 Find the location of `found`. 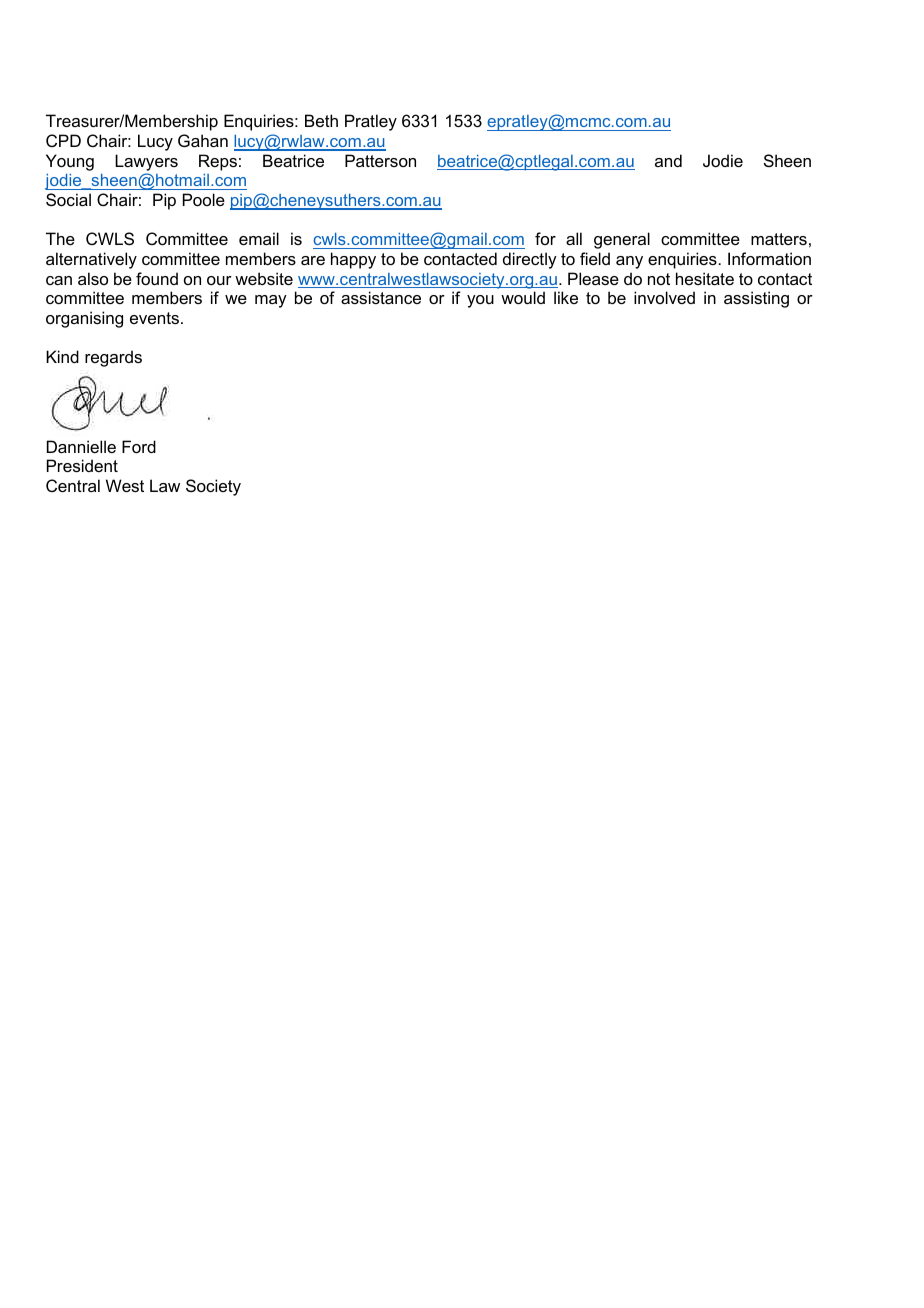

found is located at coordinates (157, 278).
